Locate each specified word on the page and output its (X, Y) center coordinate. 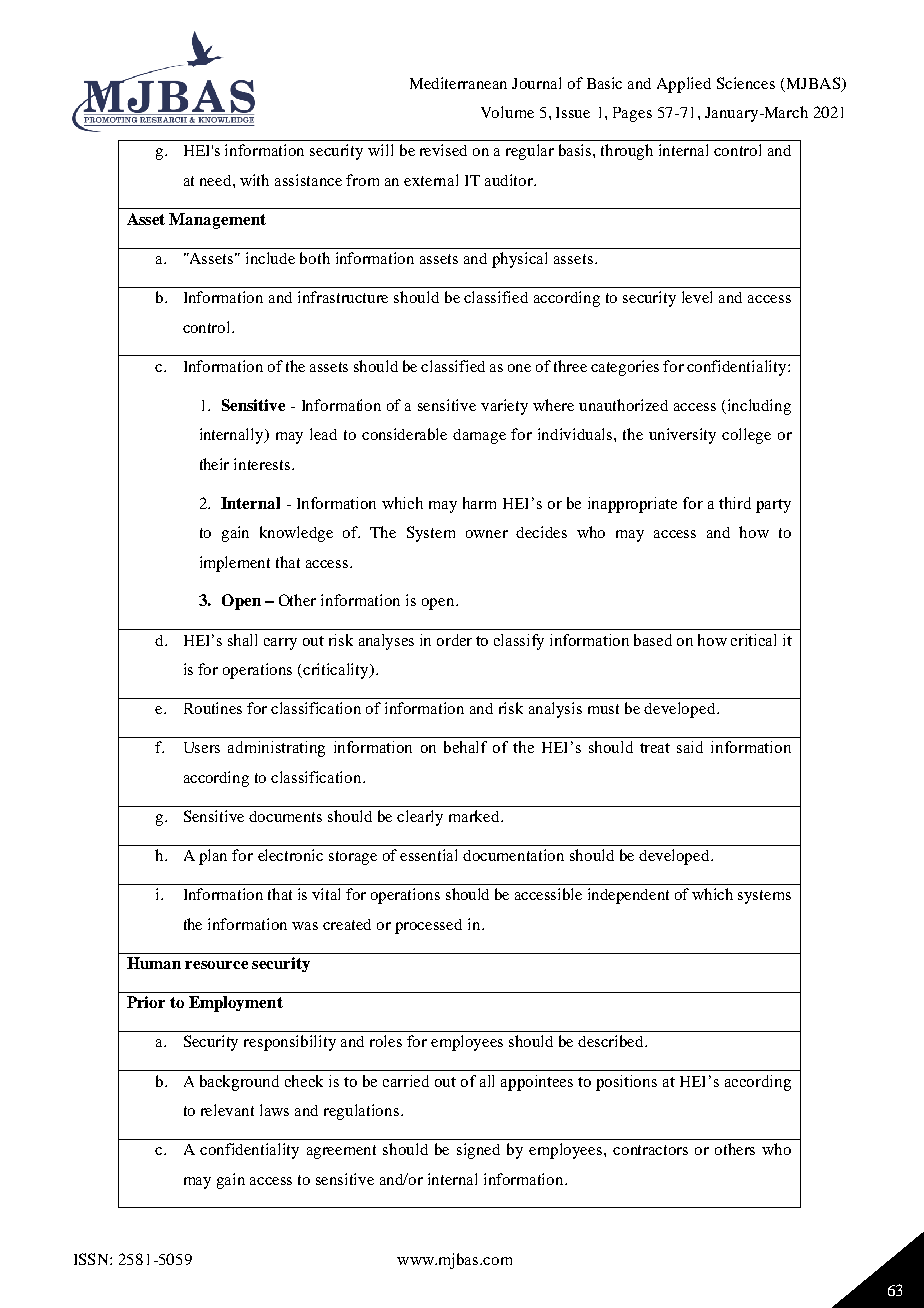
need (217, 180)
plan (213, 857)
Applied (684, 85)
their (214, 464)
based (653, 640)
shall (242, 640)
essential (428, 855)
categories (625, 368)
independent (628, 896)
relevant (227, 1110)
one (519, 368)
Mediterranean (458, 83)
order (454, 640)
